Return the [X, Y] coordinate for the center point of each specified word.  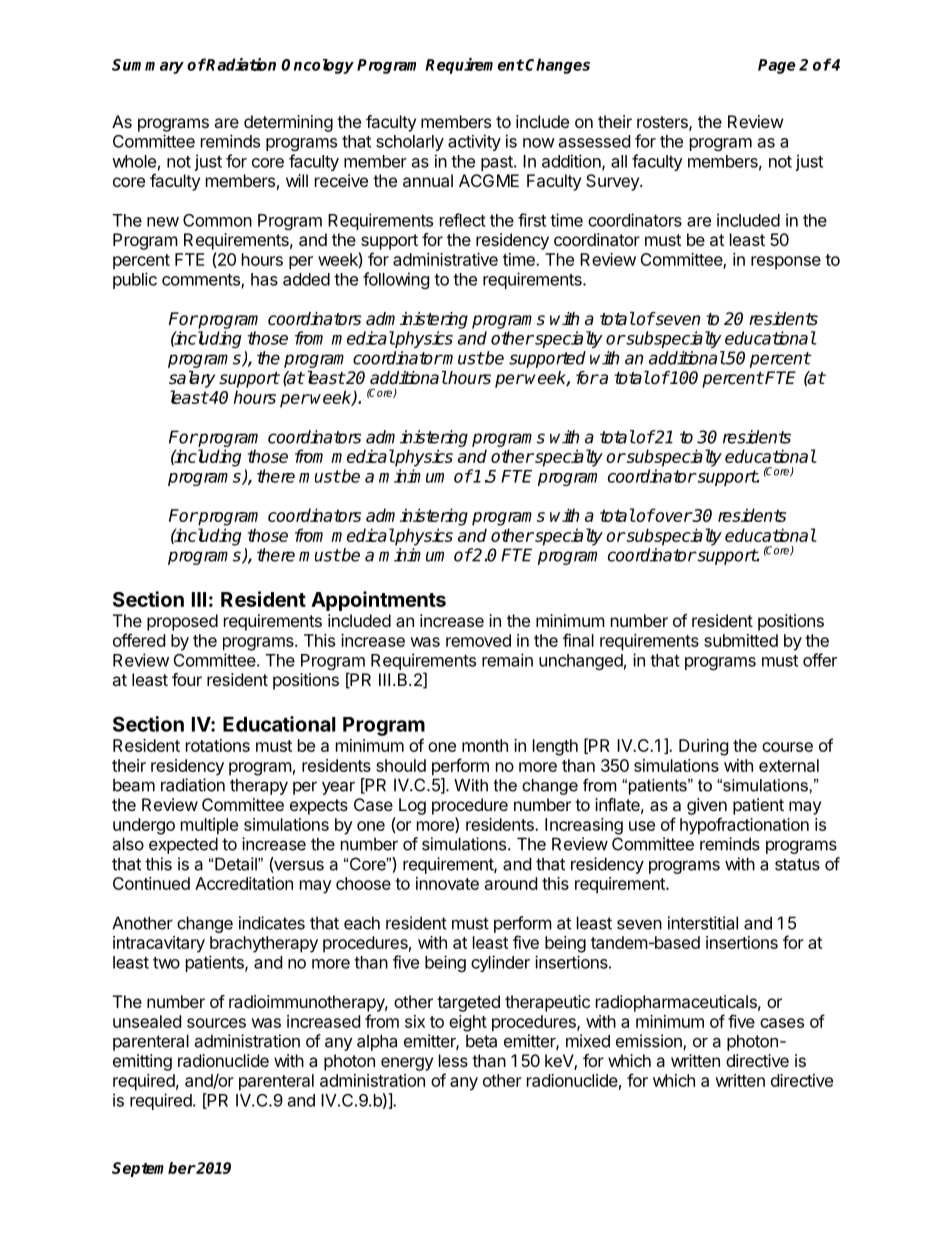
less [453, 1060]
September [154, 1169]
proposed [182, 622]
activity [474, 142]
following [396, 280]
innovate [447, 883]
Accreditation [244, 883]
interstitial [703, 923]
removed [478, 640]
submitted [741, 640]
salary [192, 379]
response [786, 263]
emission [650, 1042]
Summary [148, 66]
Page [777, 66]
